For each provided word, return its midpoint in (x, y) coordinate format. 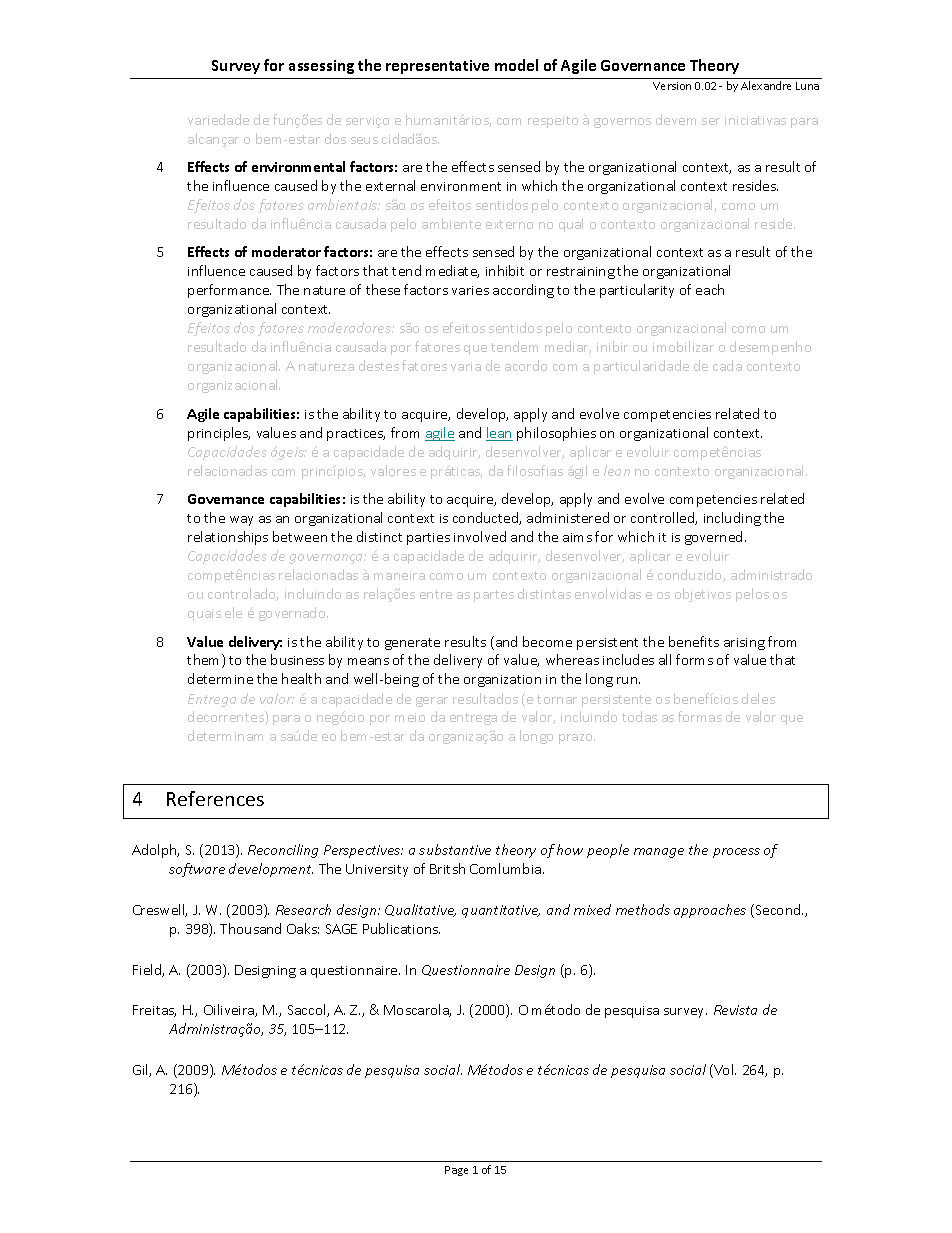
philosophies (556, 434)
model (516, 65)
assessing (321, 67)
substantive (455, 849)
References (215, 798)
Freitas (154, 1011)
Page (456, 1171)
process (736, 853)
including (732, 519)
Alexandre (766, 85)
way (241, 521)
